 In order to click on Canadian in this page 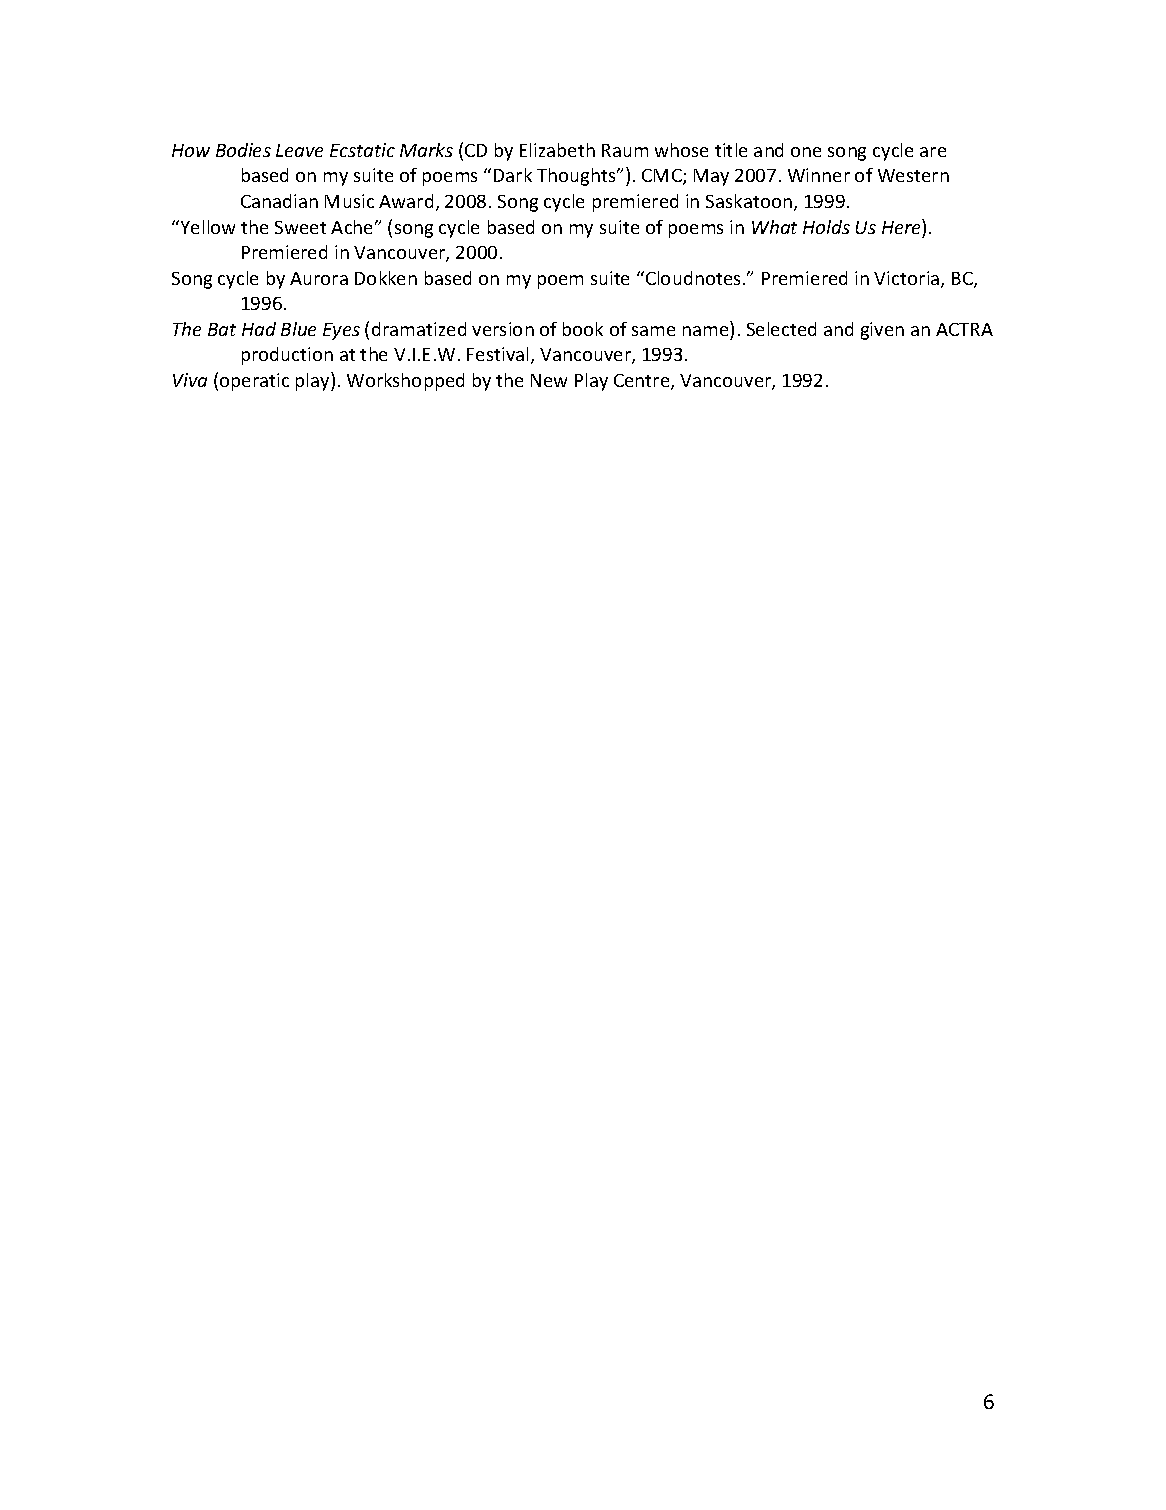, I will do `click(279, 201)`.
